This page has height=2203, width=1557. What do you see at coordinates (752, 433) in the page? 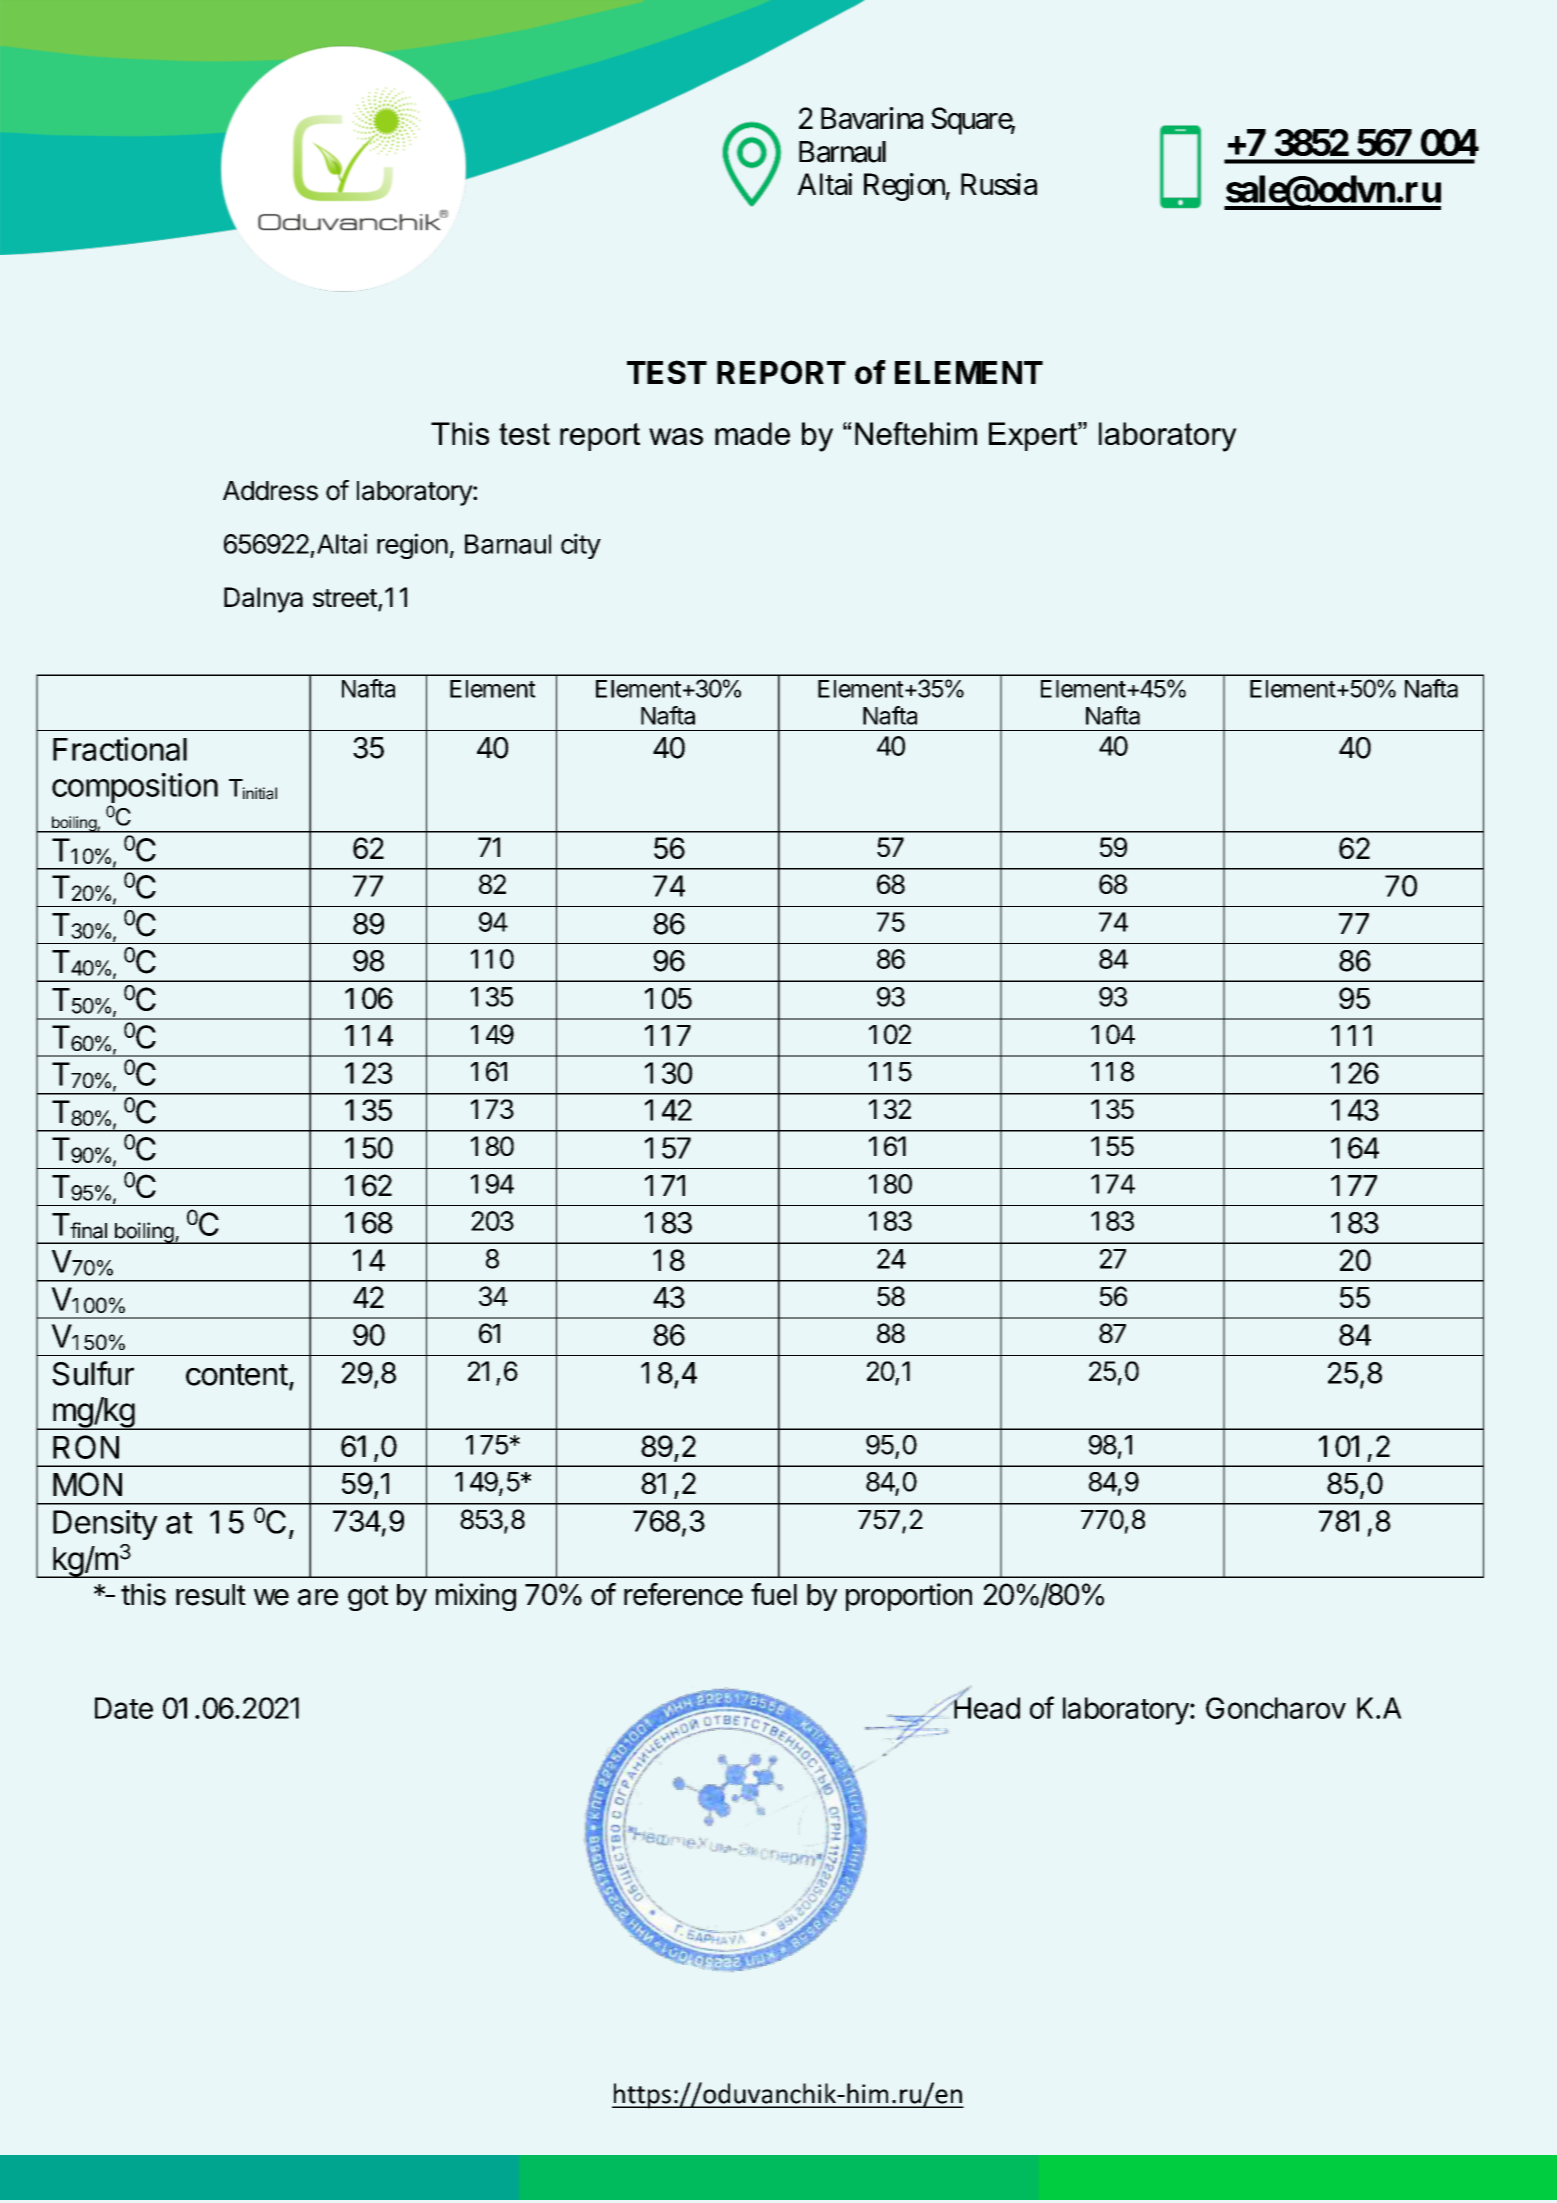
I see `made` at bounding box center [752, 433].
